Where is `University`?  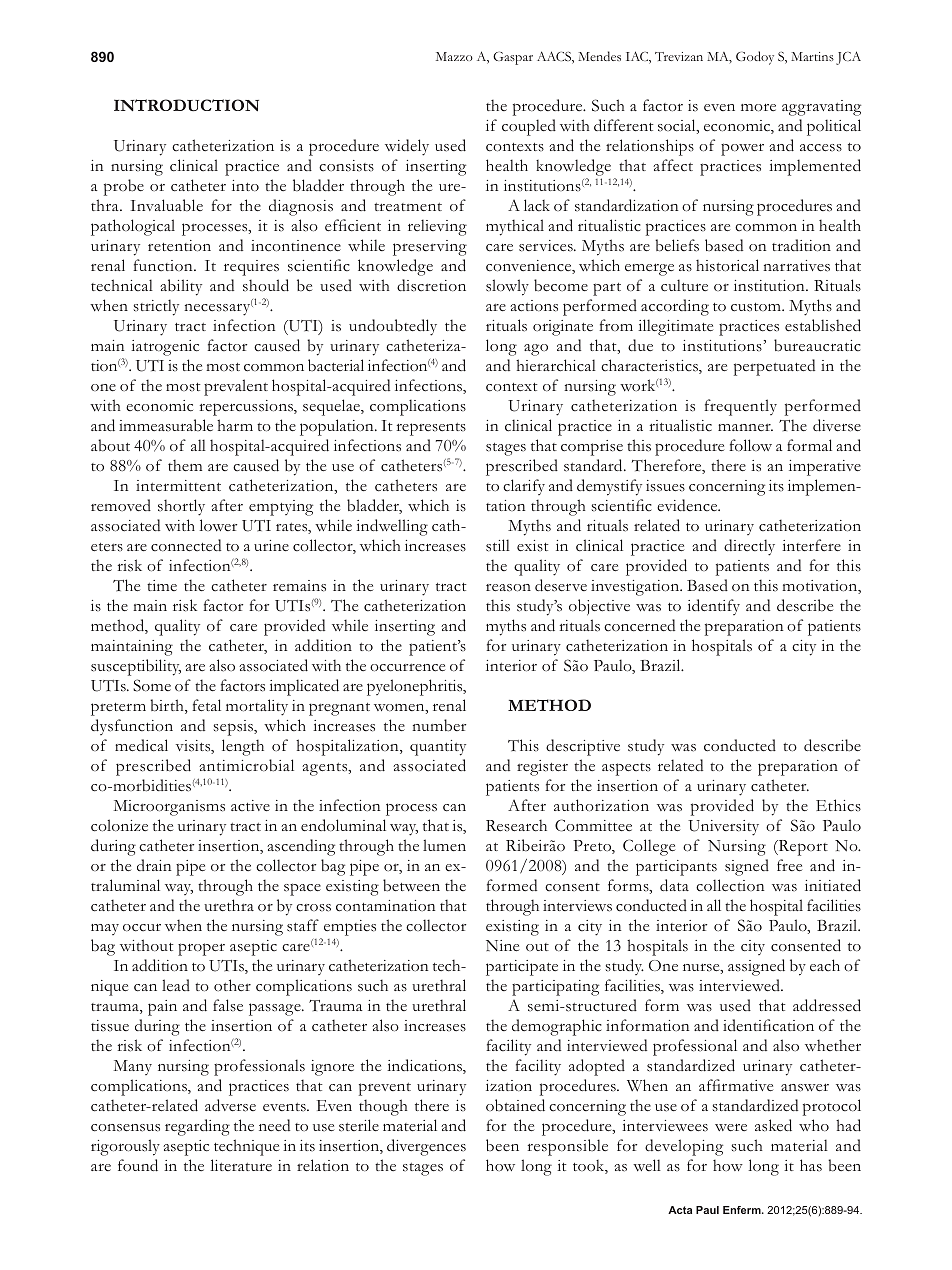
University is located at coordinates (723, 828).
